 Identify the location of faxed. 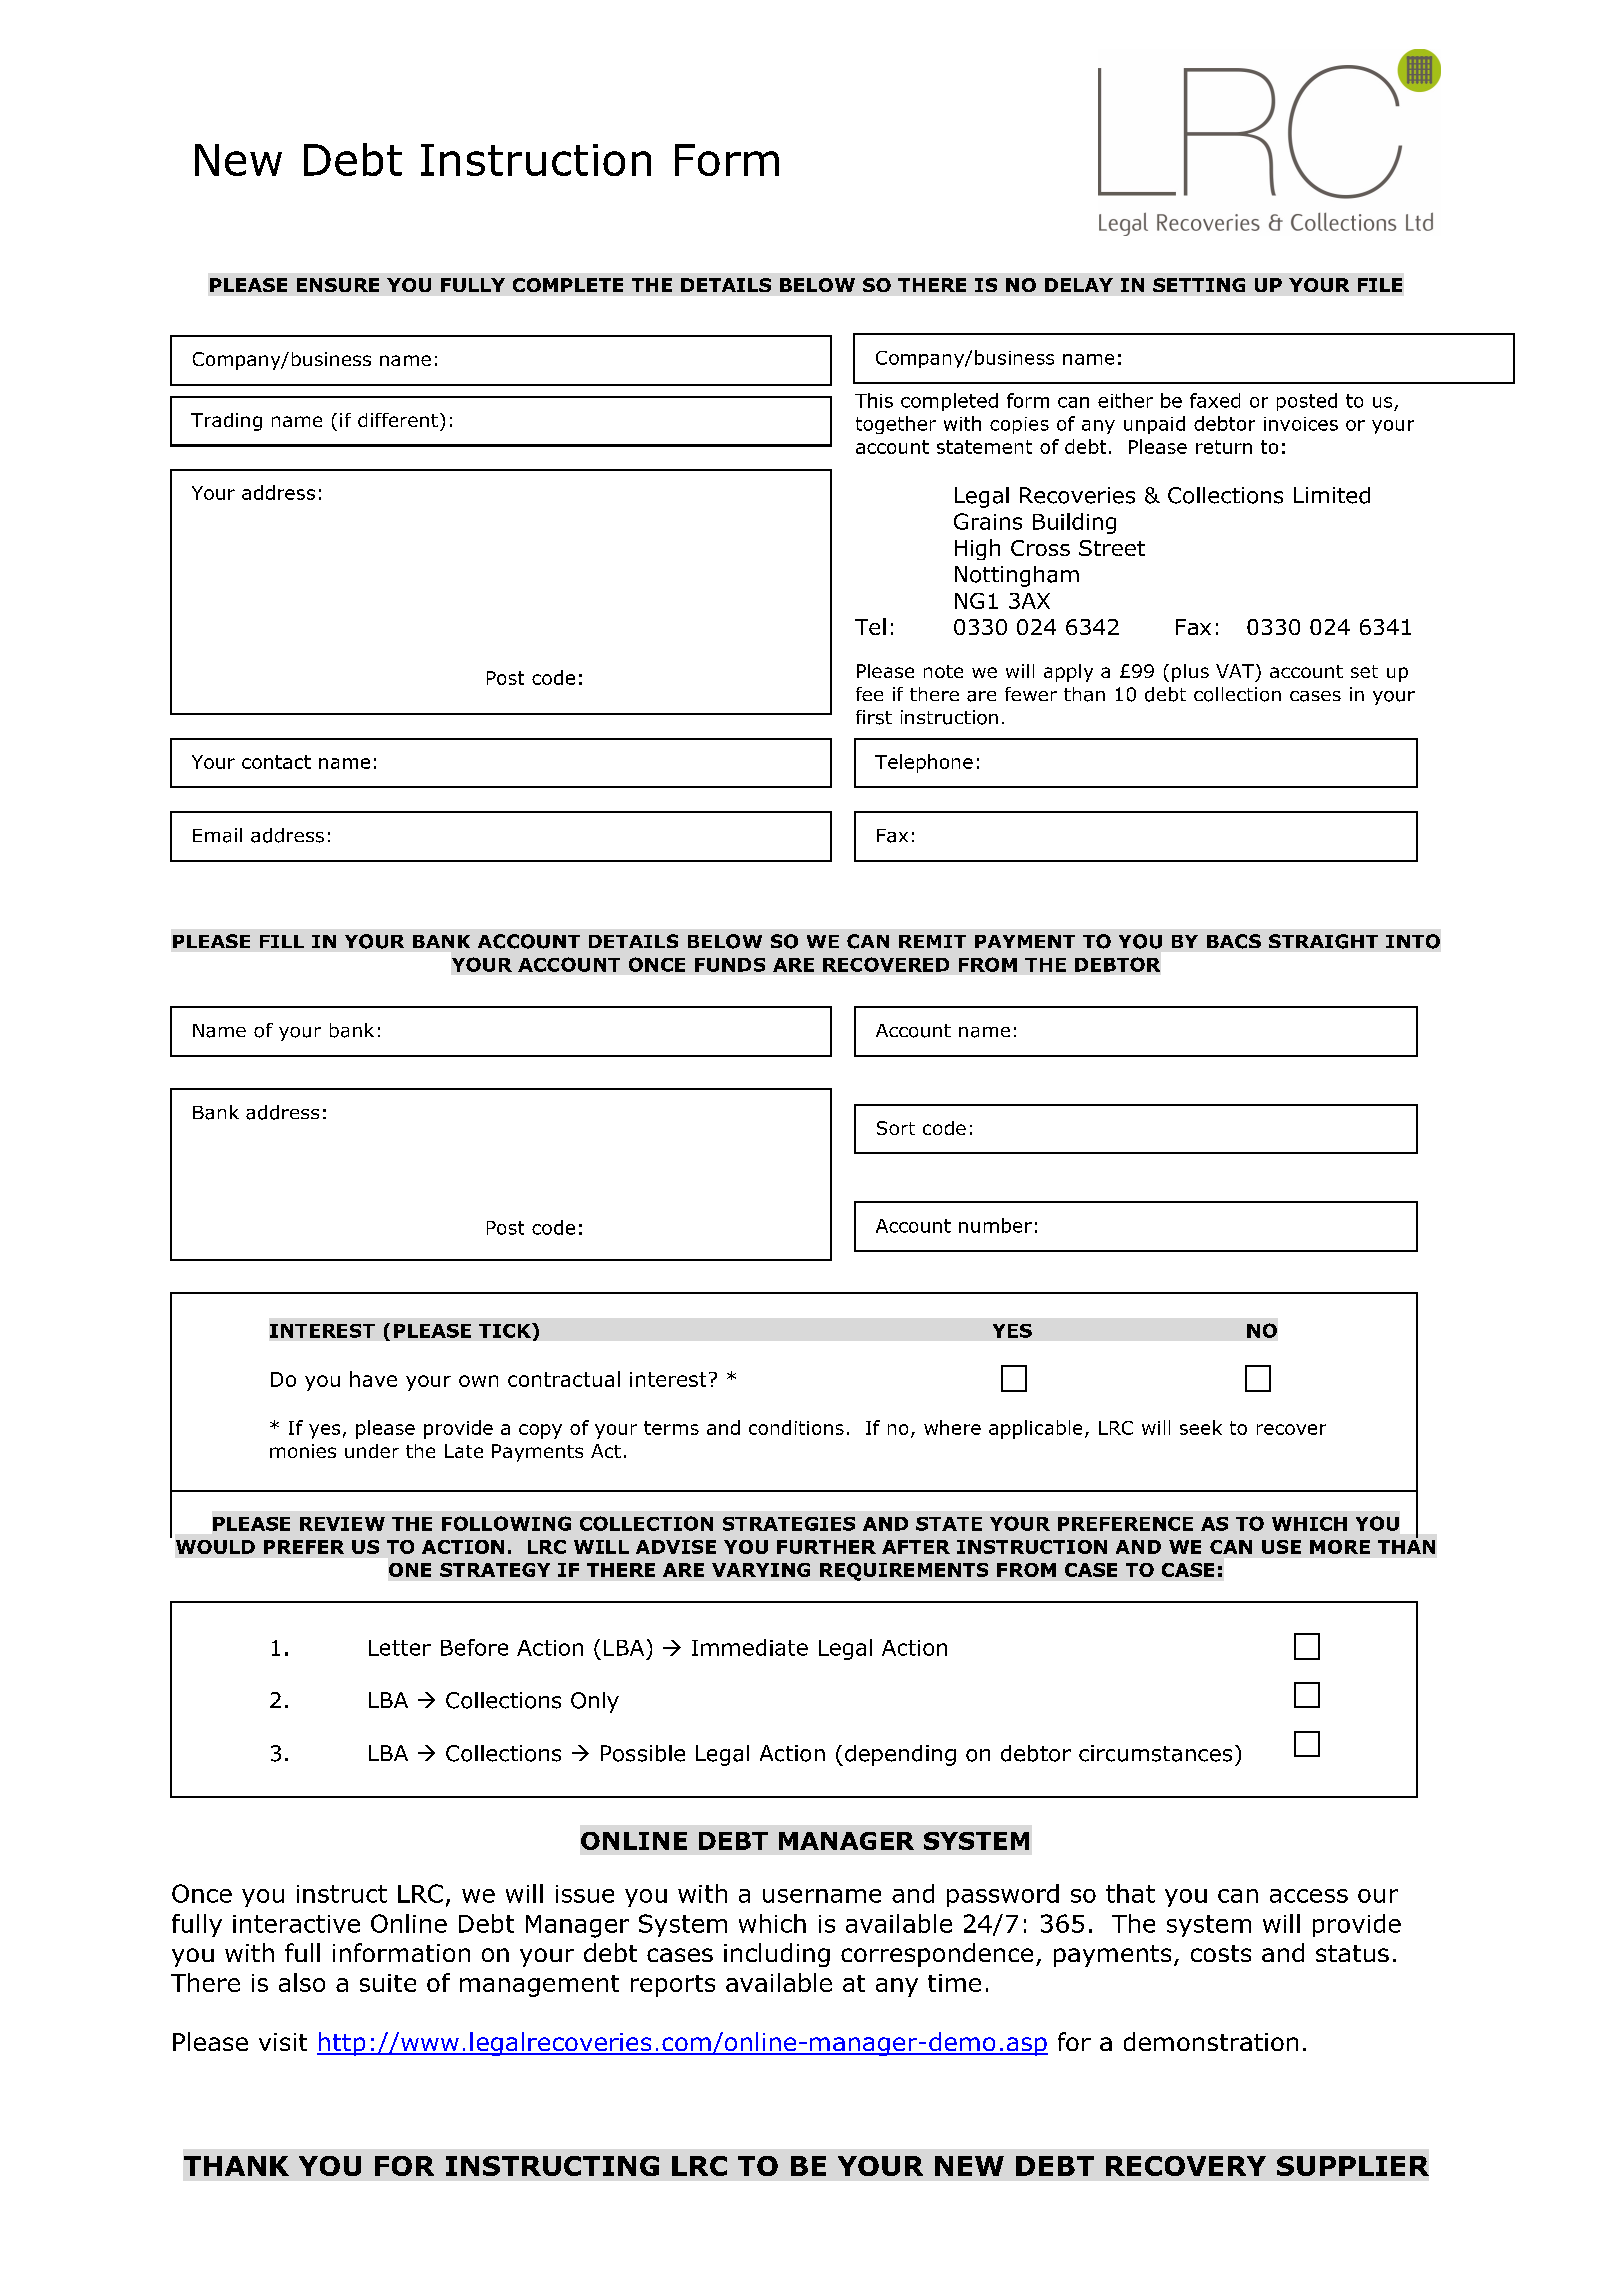
(1215, 400).
